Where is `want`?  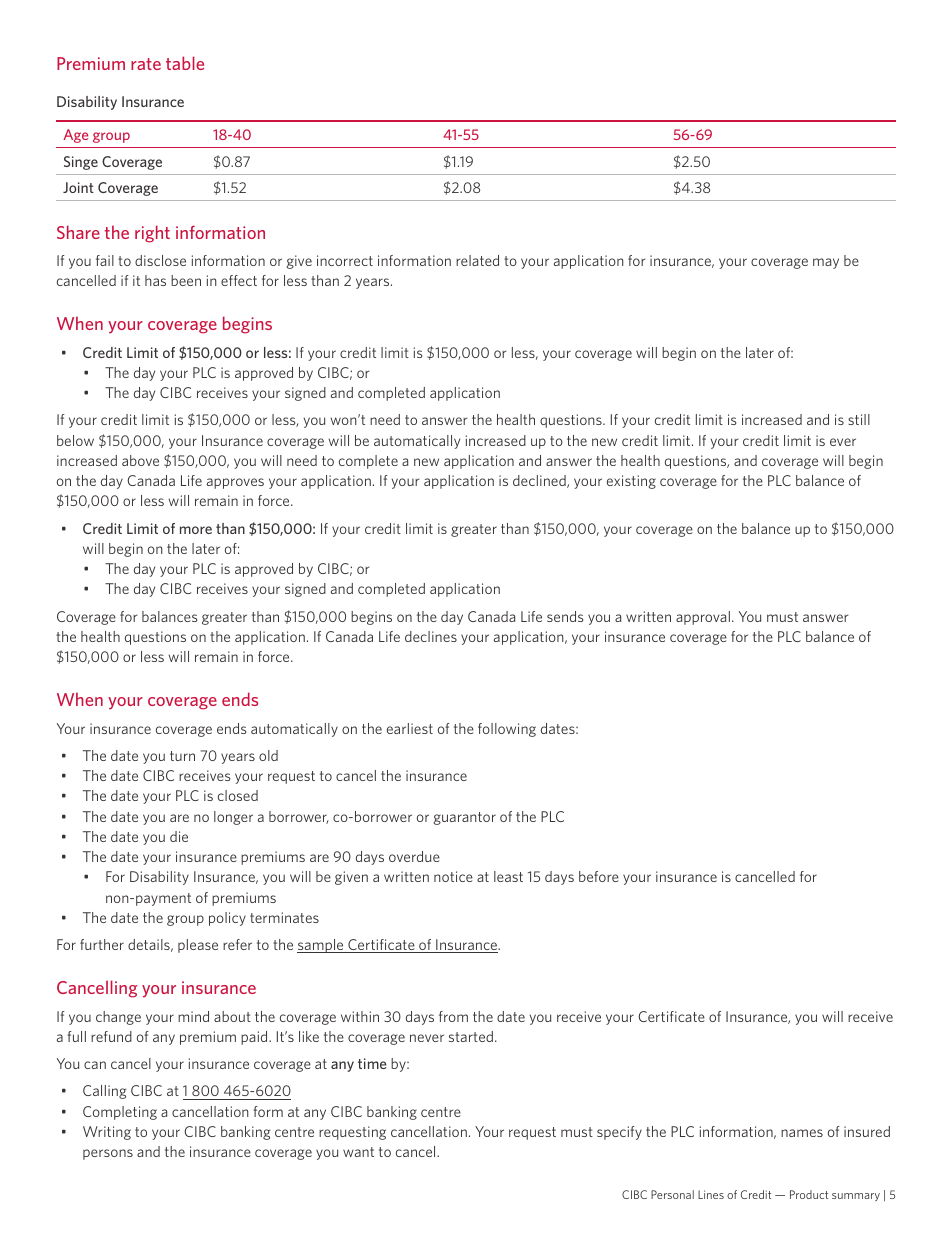
want is located at coordinates (358, 1152).
